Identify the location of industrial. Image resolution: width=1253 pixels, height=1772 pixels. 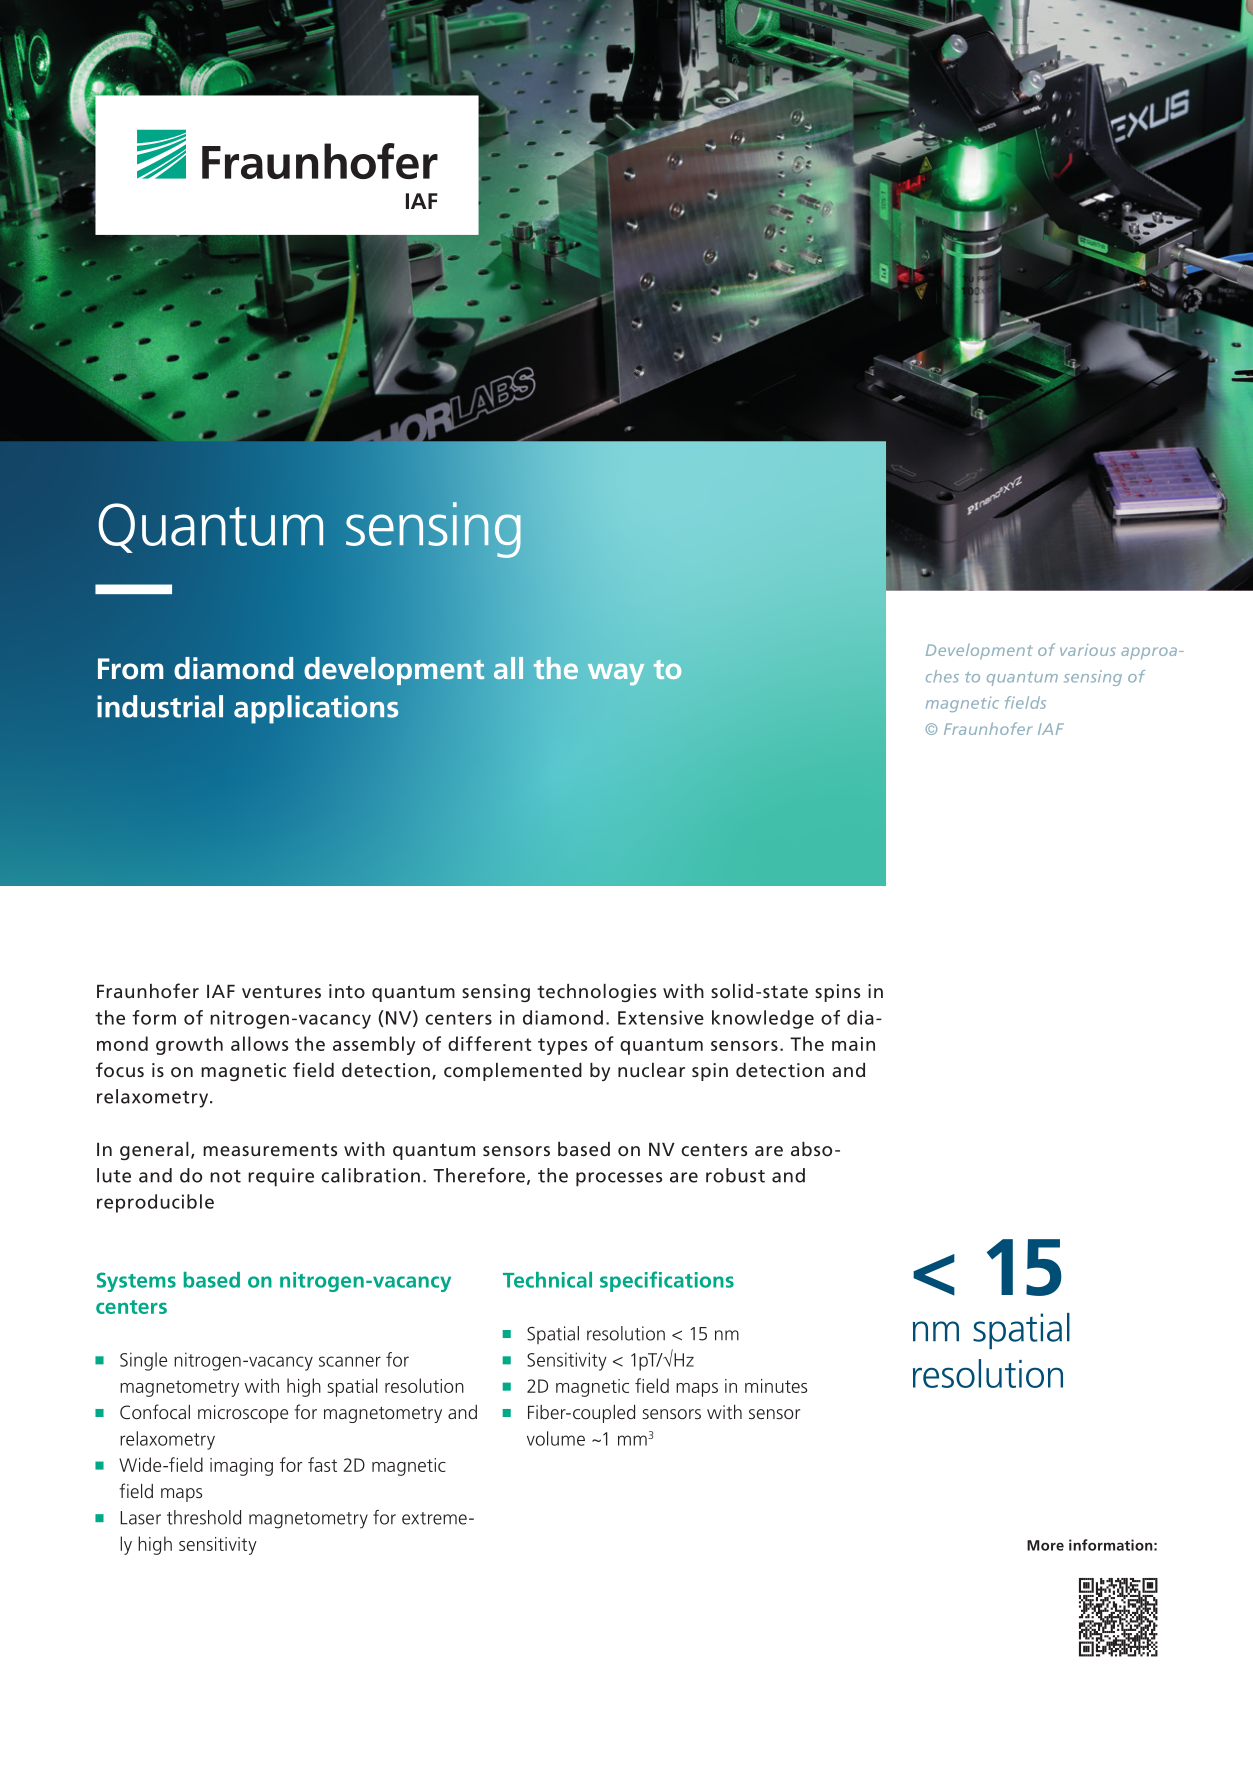
(160, 706).
